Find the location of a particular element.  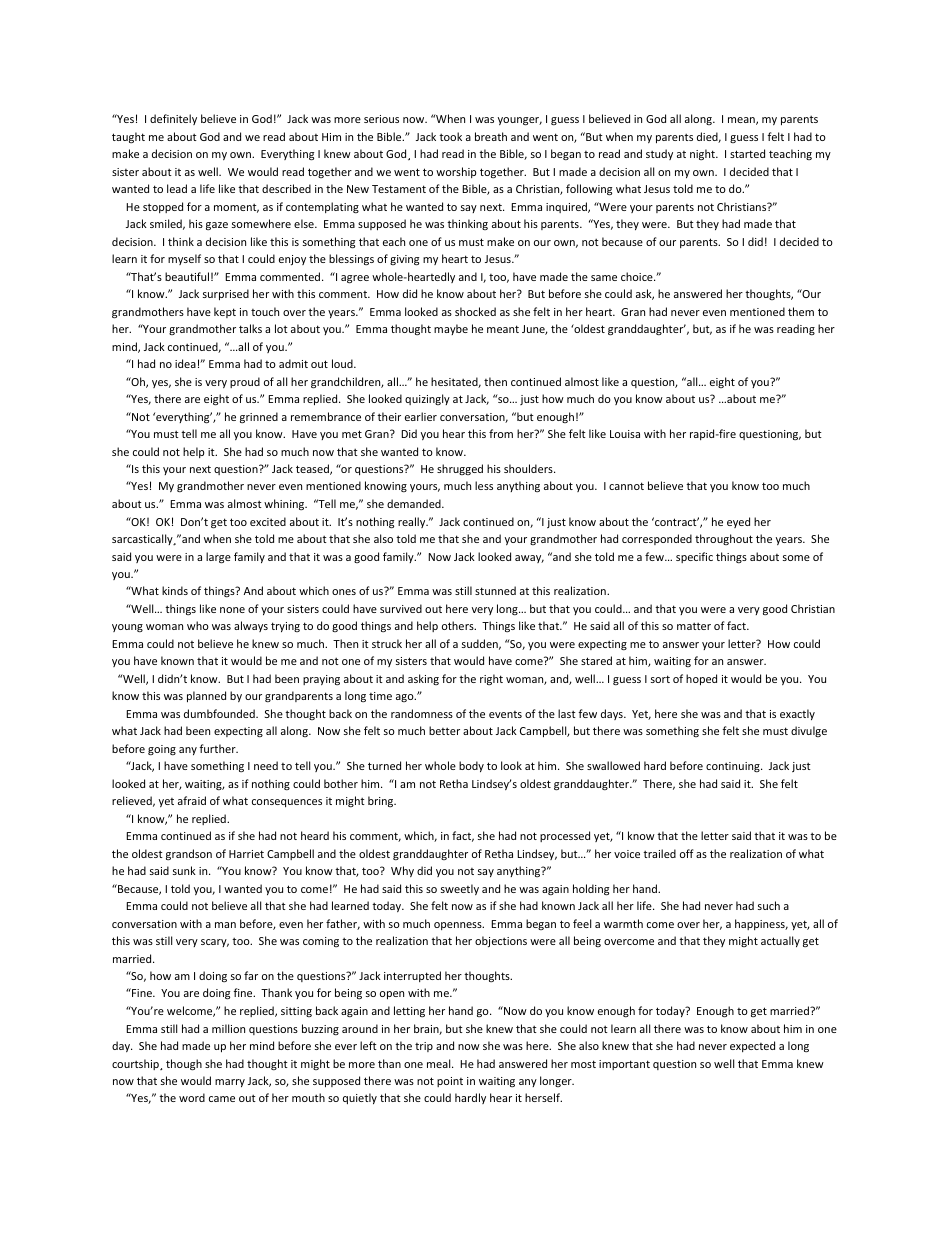

body is located at coordinates (471, 766).
